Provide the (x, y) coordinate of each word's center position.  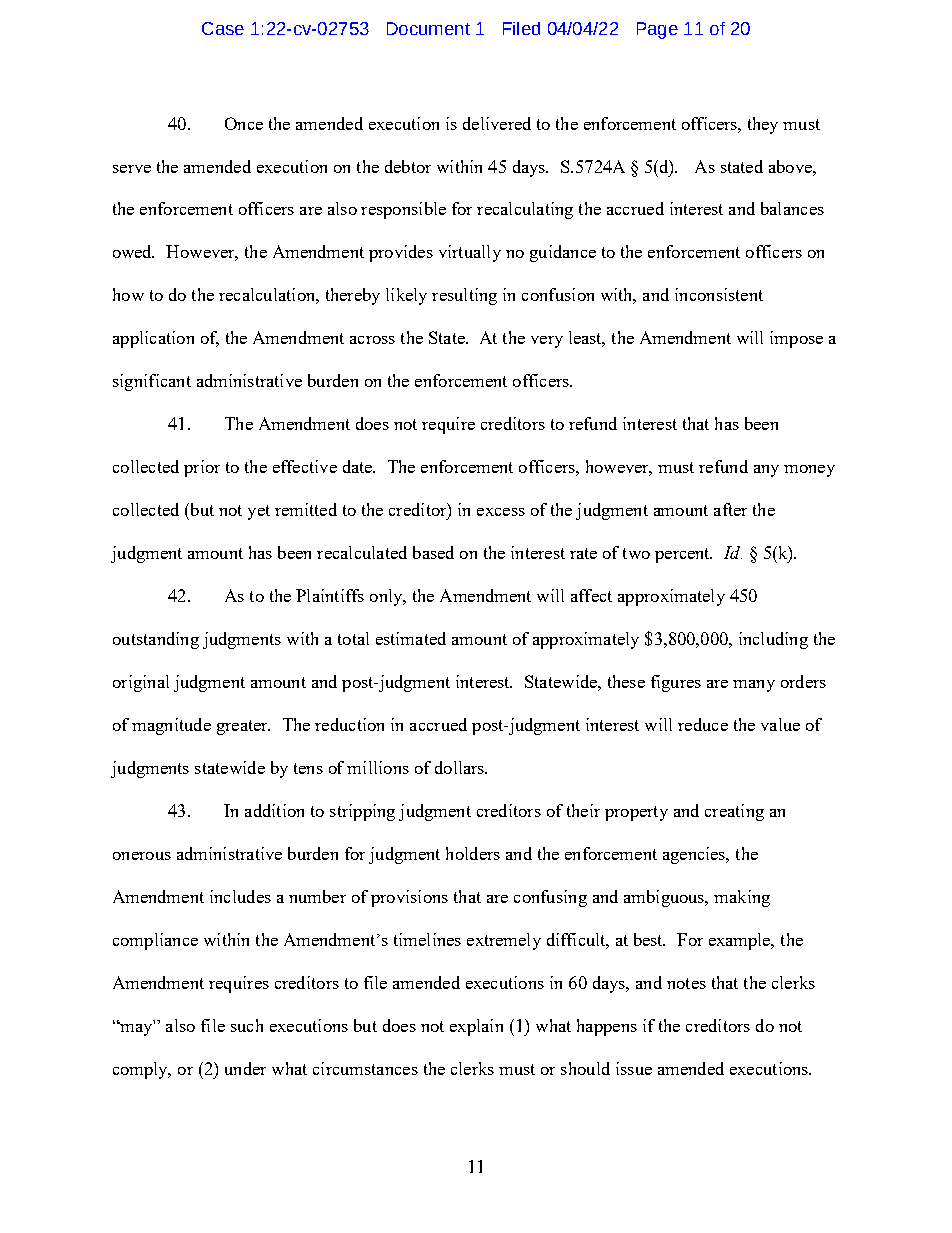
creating (734, 812)
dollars (461, 767)
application (153, 339)
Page (657, 30)
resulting (464, 296)
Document (428, 28)
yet (259, 512)
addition (274, 810)
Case (223, 28)
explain (476, 1027)
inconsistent (719, 294)
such (247, 1025)
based (433, 552)
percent (683, 555)
